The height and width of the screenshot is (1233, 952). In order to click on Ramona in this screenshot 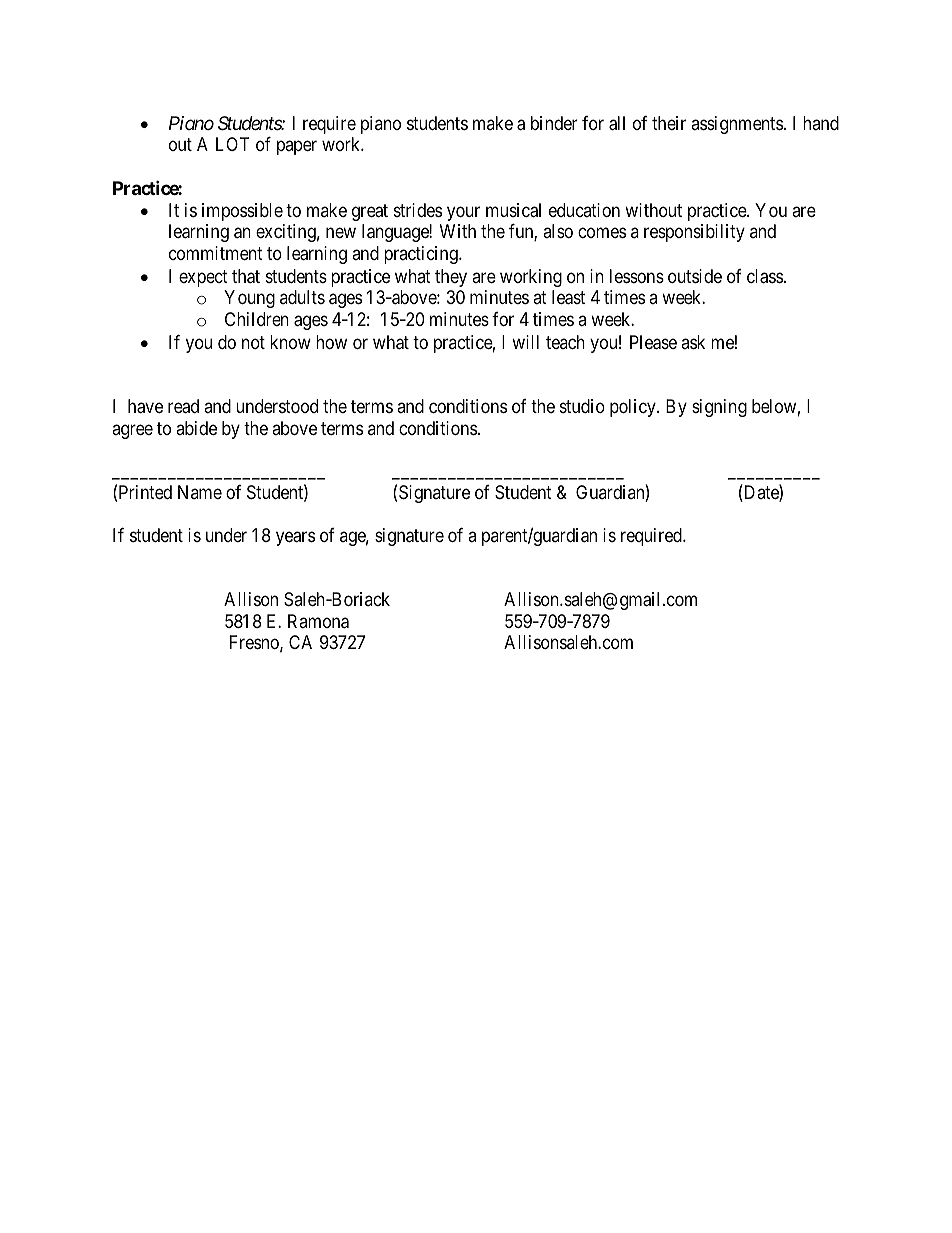, I will do `click(318, 621)`.
